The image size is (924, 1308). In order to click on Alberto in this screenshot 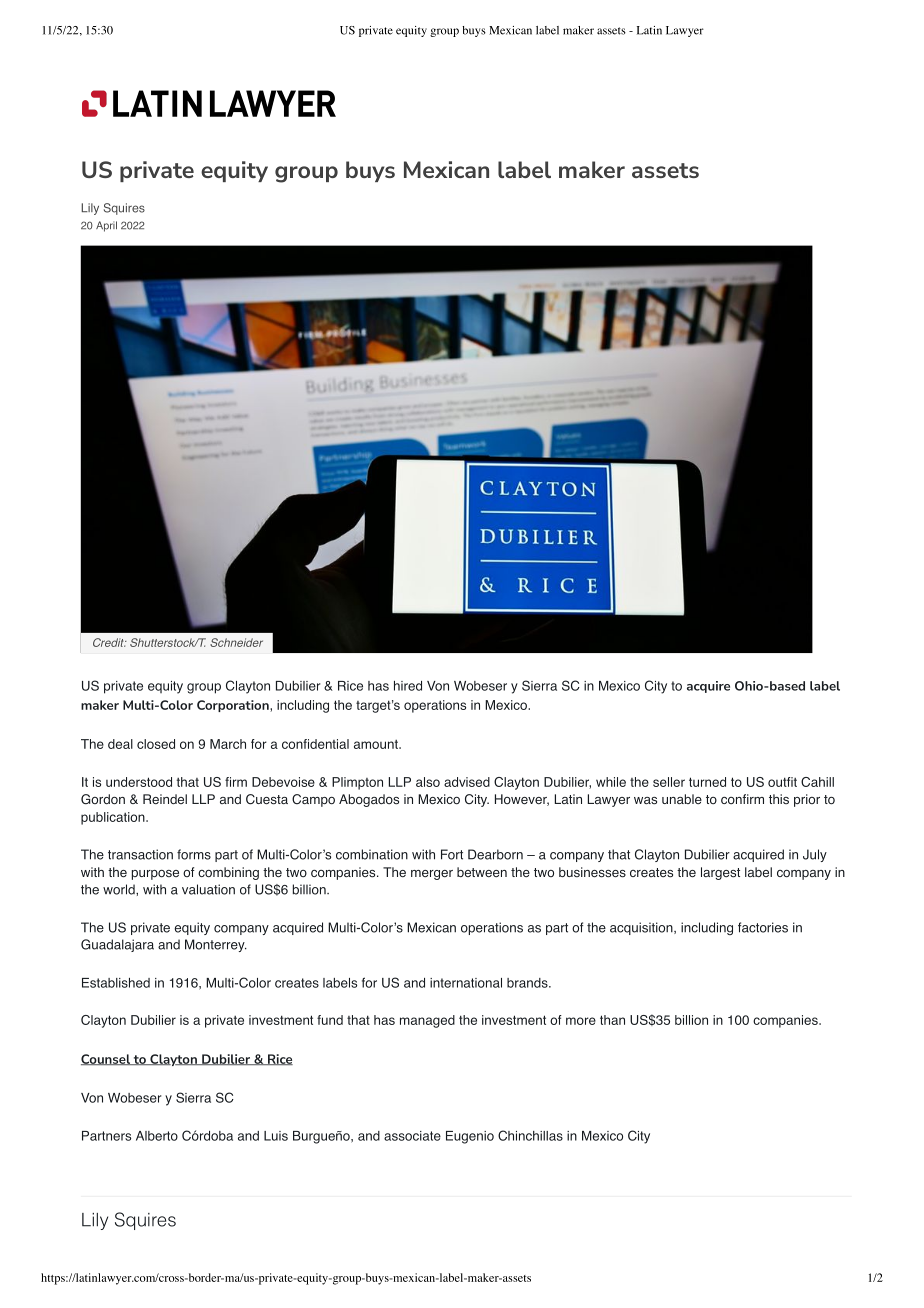, I will do `click(157, 1136)`.
